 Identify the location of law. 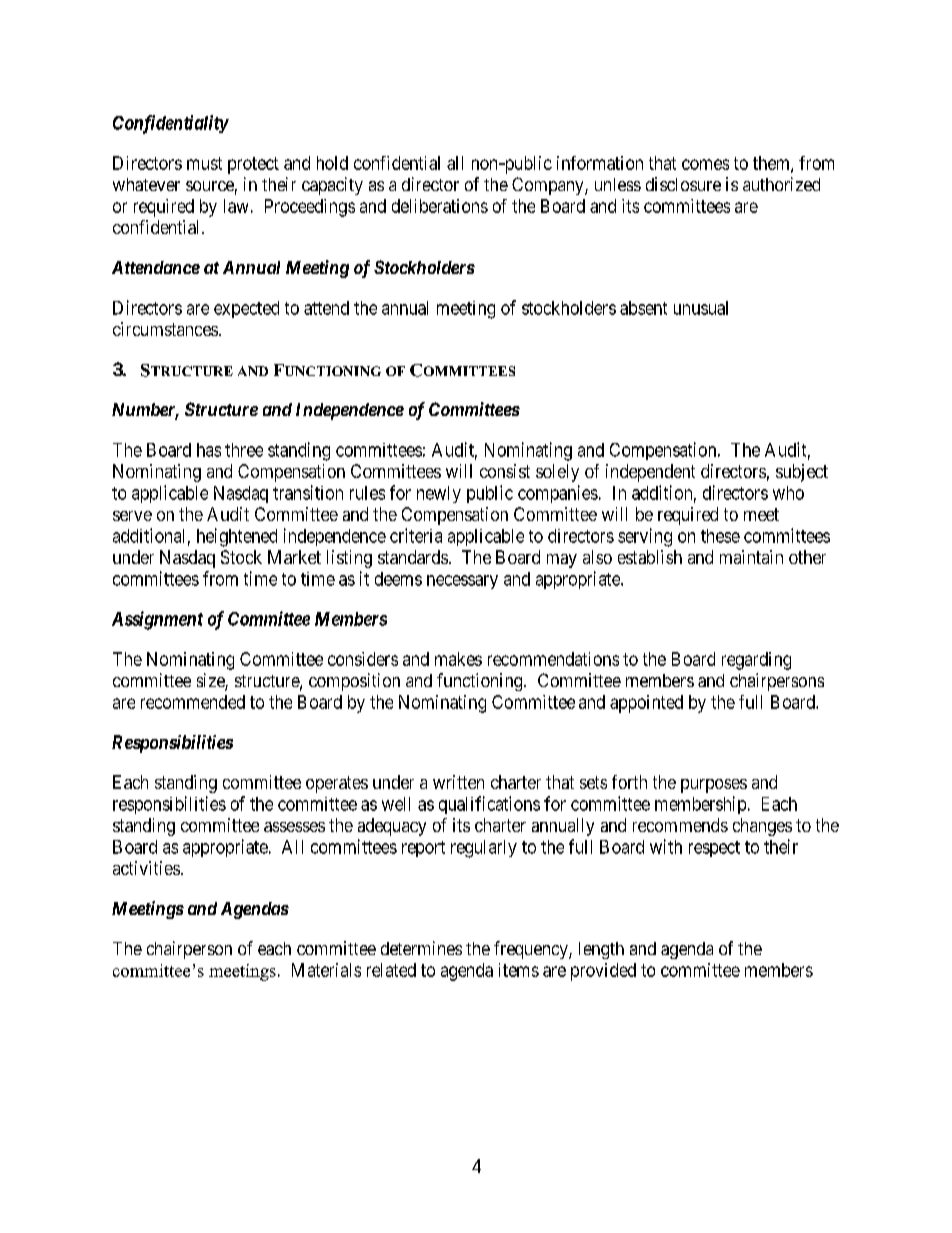
(236, 206).
